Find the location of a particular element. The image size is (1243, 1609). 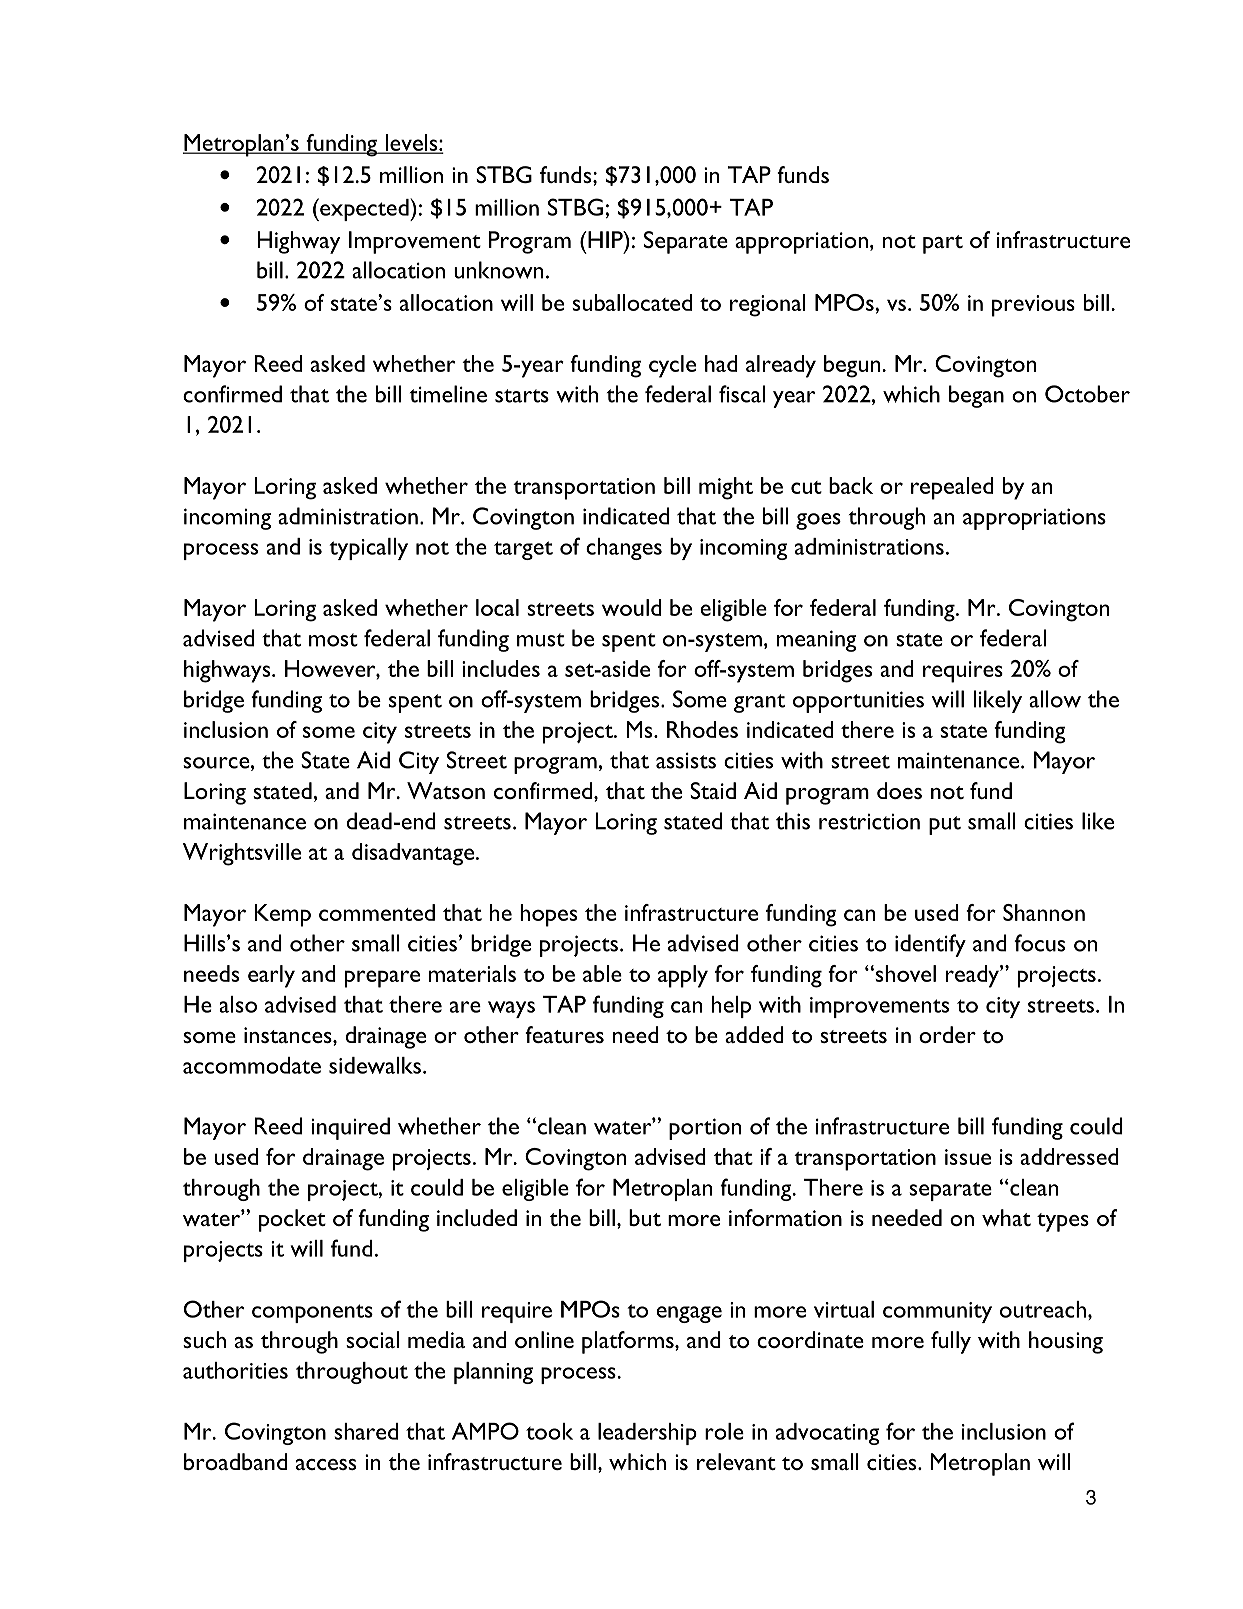

instances is located at coordinates (289, 1035).
